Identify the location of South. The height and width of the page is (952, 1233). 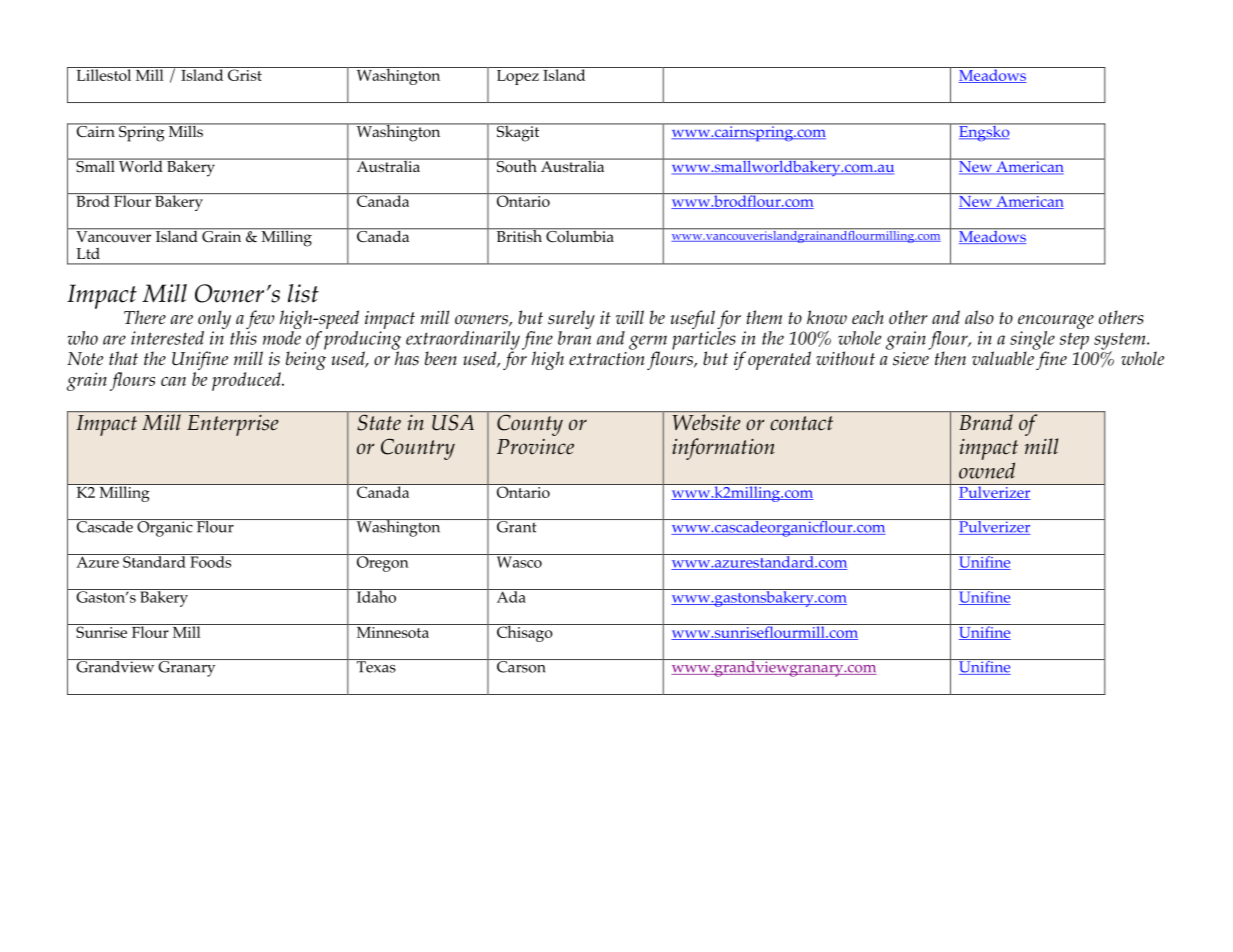
(516, 165).
